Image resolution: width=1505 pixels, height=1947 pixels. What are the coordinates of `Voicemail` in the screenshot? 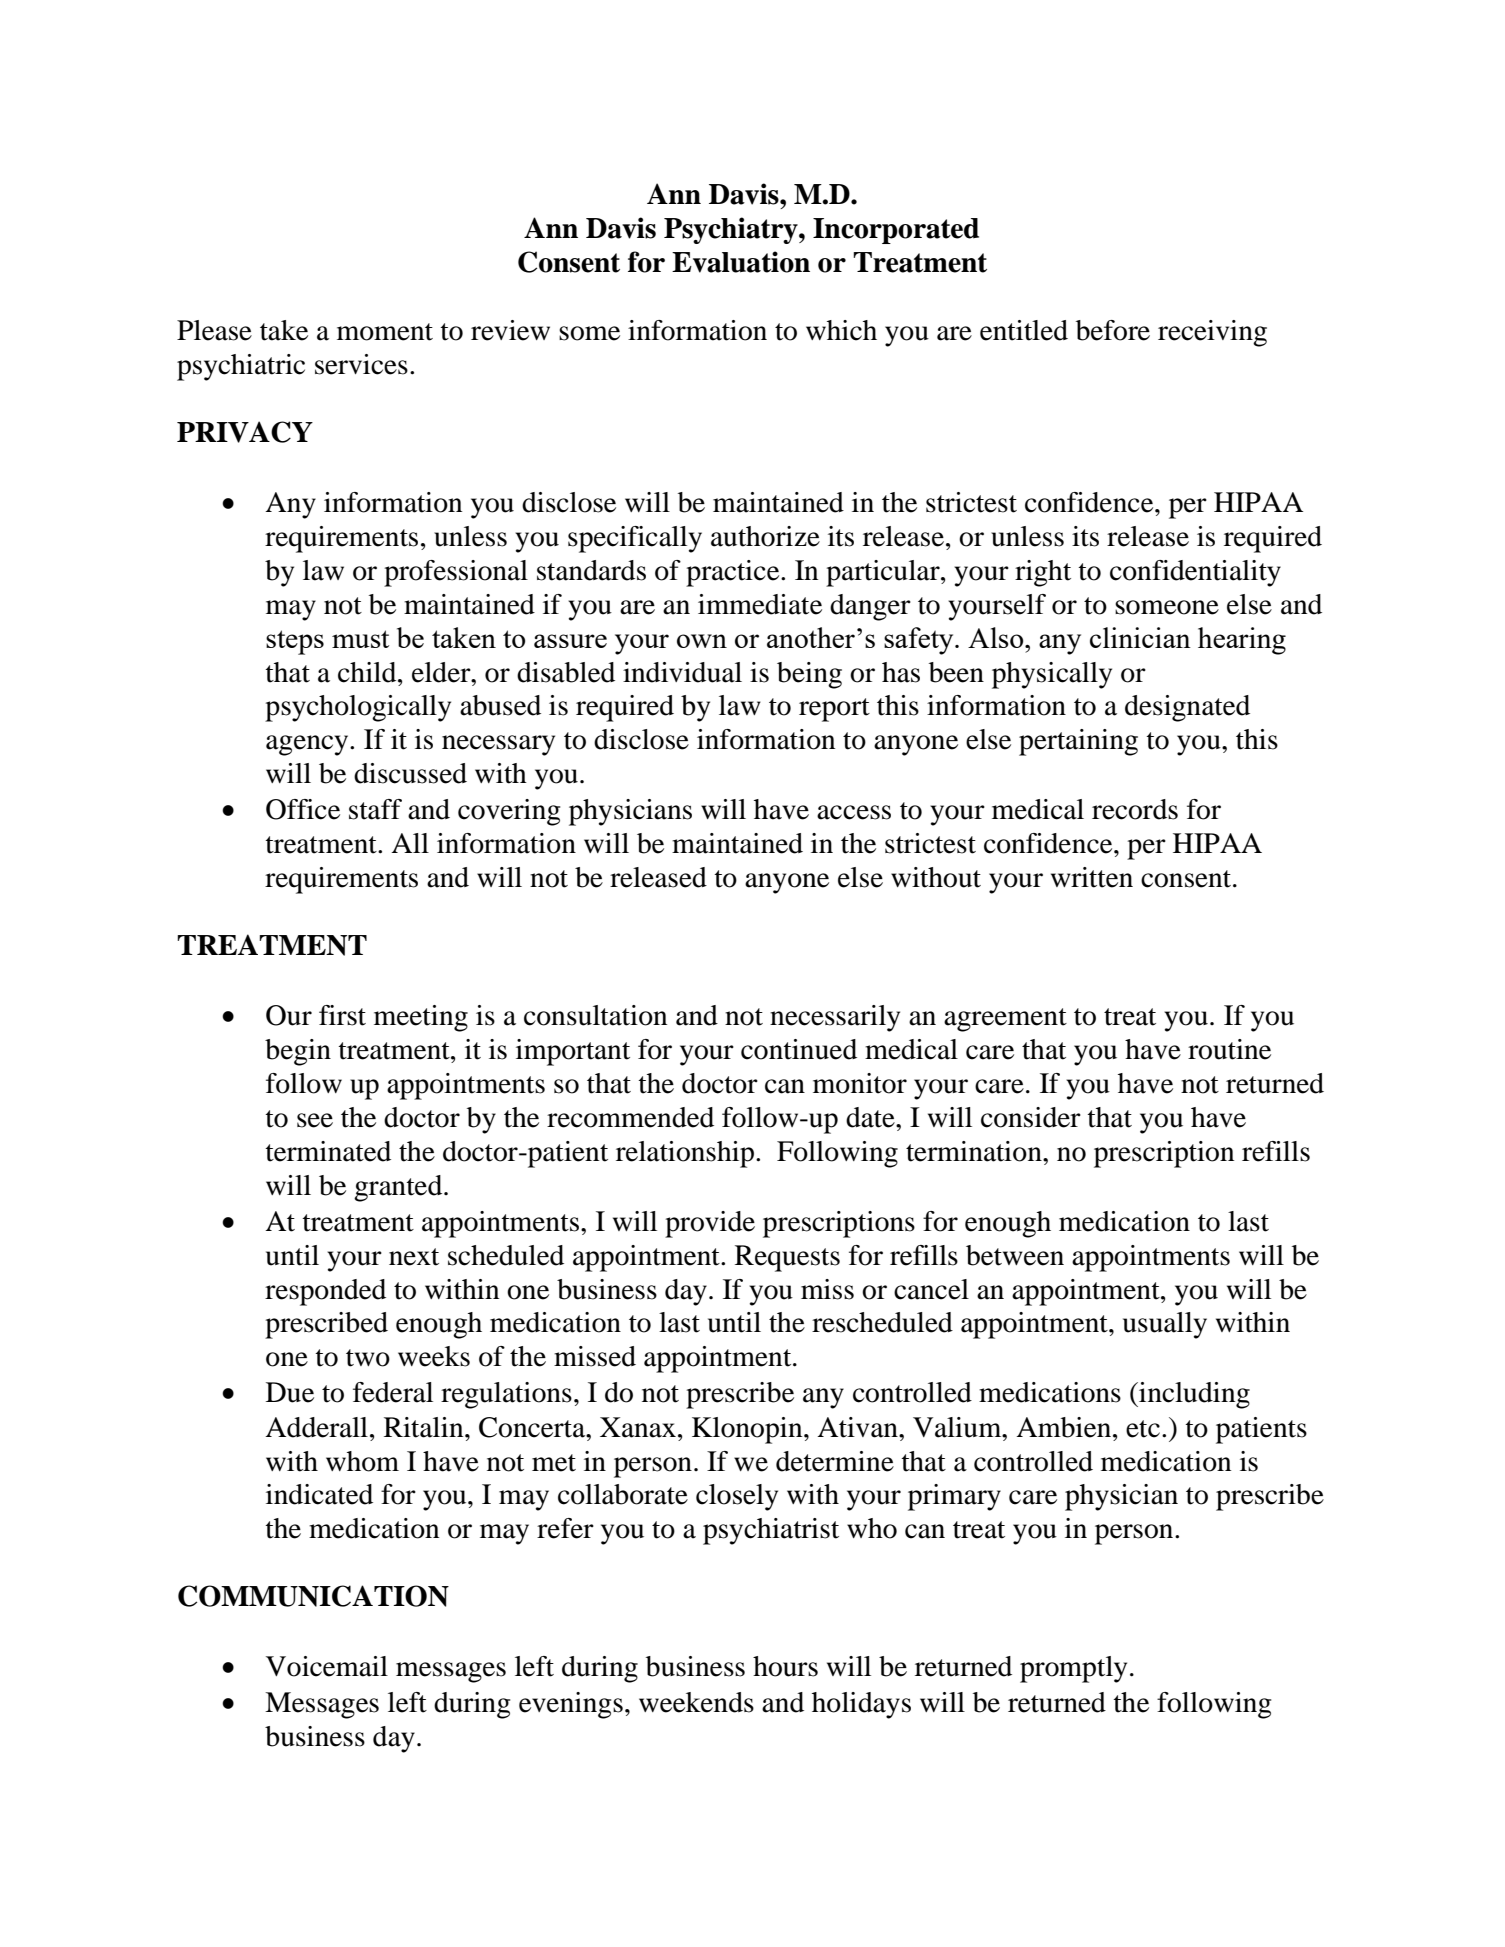 It's located at (327, 1666).
